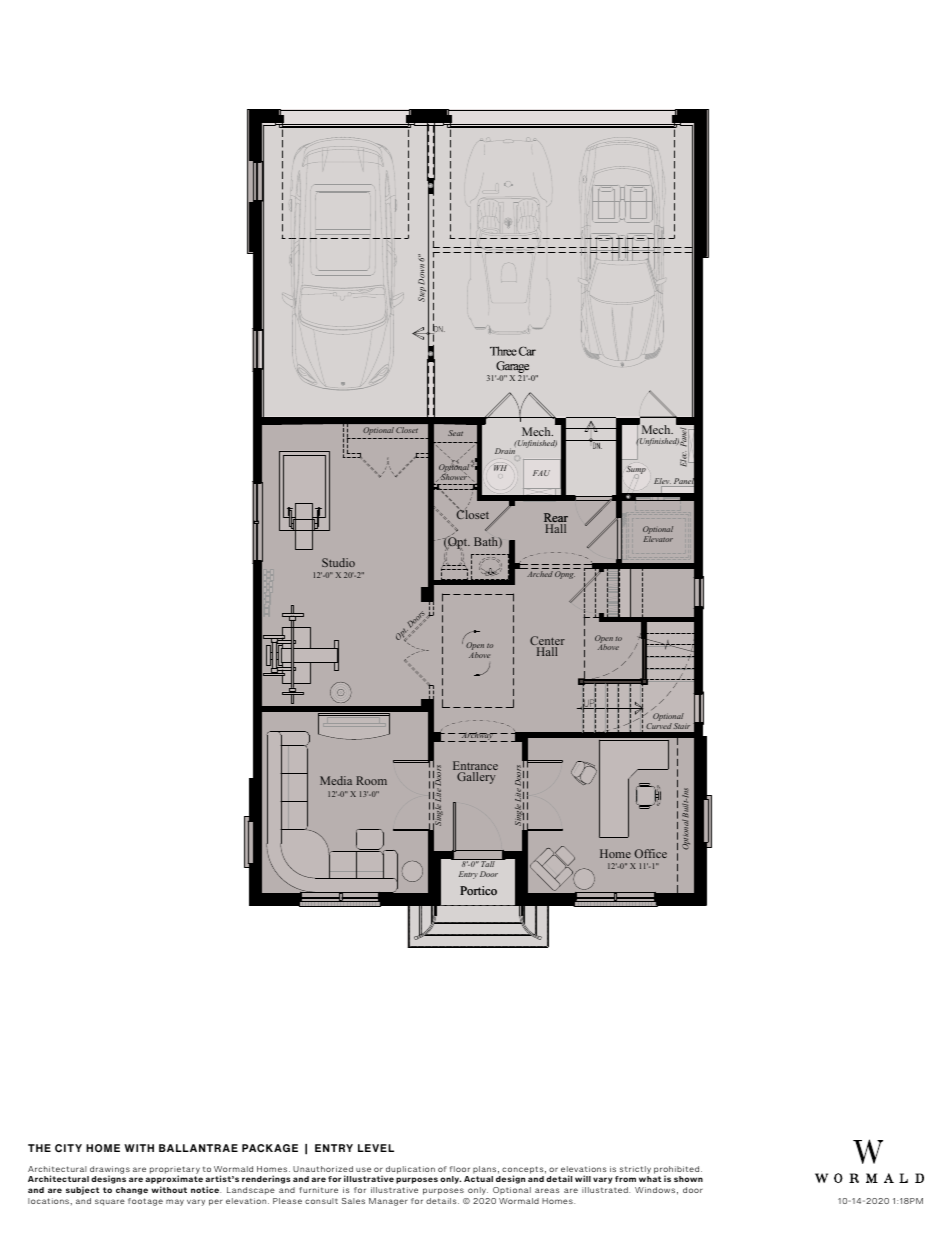  What do you see at coordinates (455, 476) in the screenshot?
I see `Shower` at bounding box center [455, 476].
